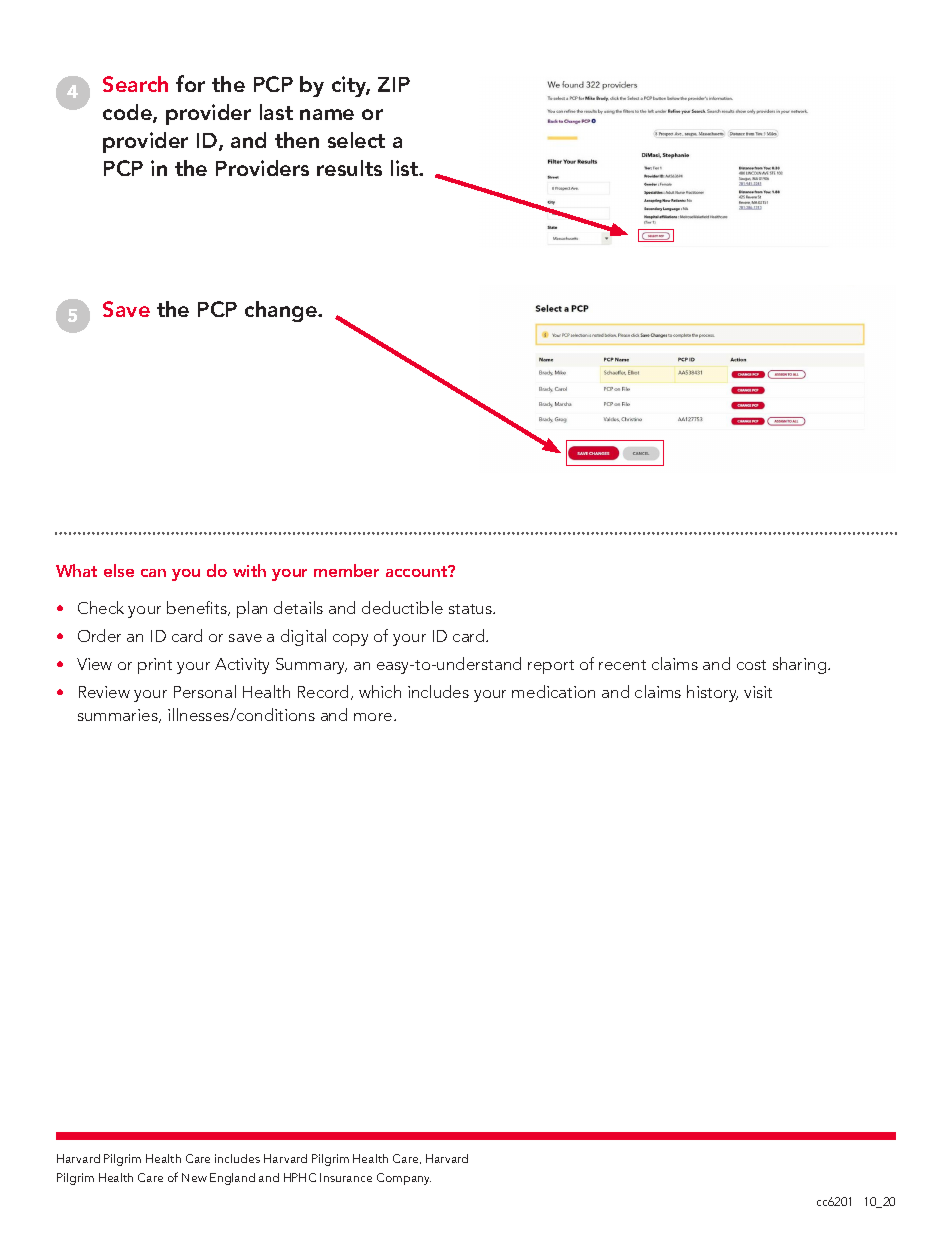 The image size is (952, 1233). Describe the element at coordinates (394, 84) in the screenshot. I see `ZIP` at that location.
